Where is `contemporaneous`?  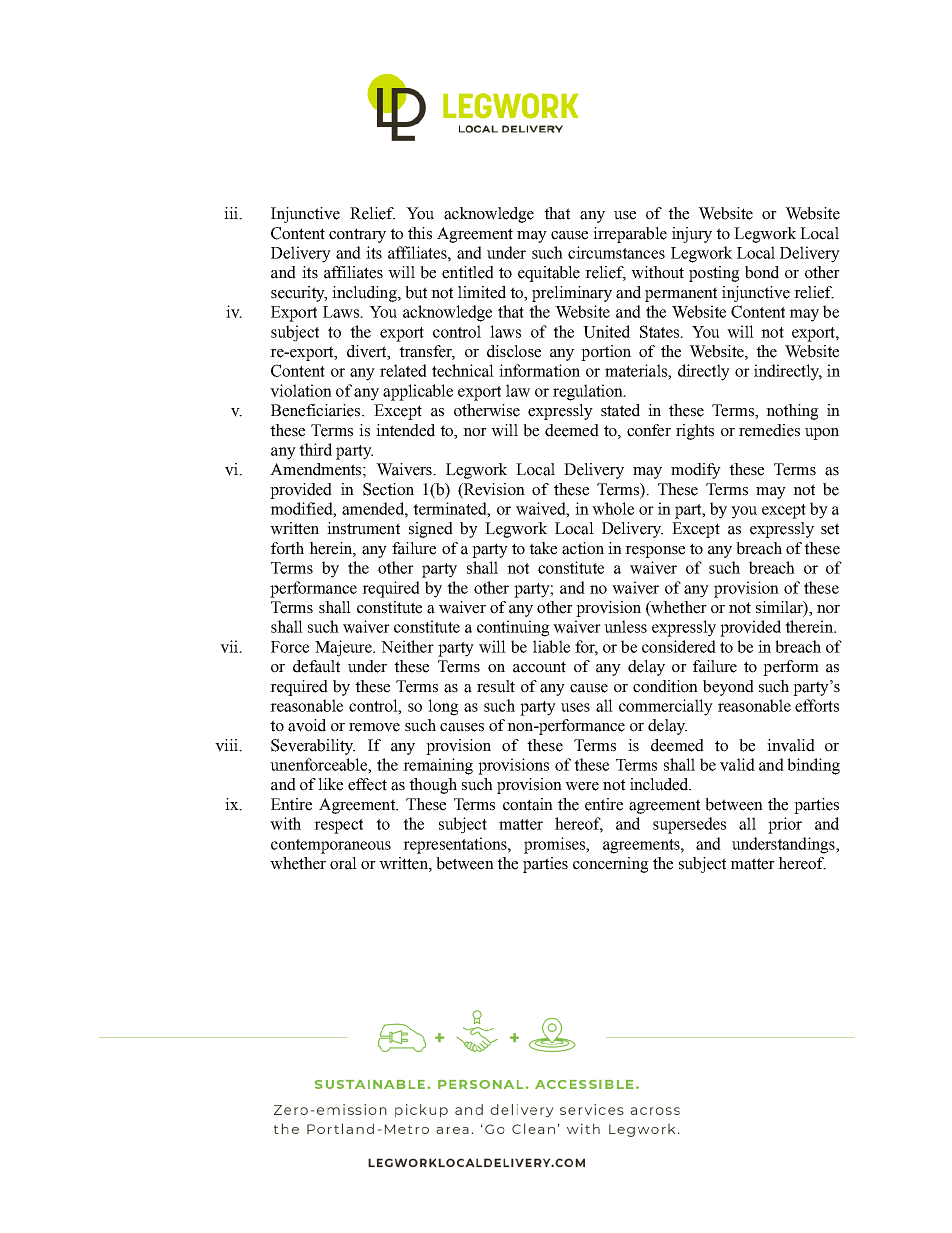 contemporaneous is located at coordinates (331, 846).
